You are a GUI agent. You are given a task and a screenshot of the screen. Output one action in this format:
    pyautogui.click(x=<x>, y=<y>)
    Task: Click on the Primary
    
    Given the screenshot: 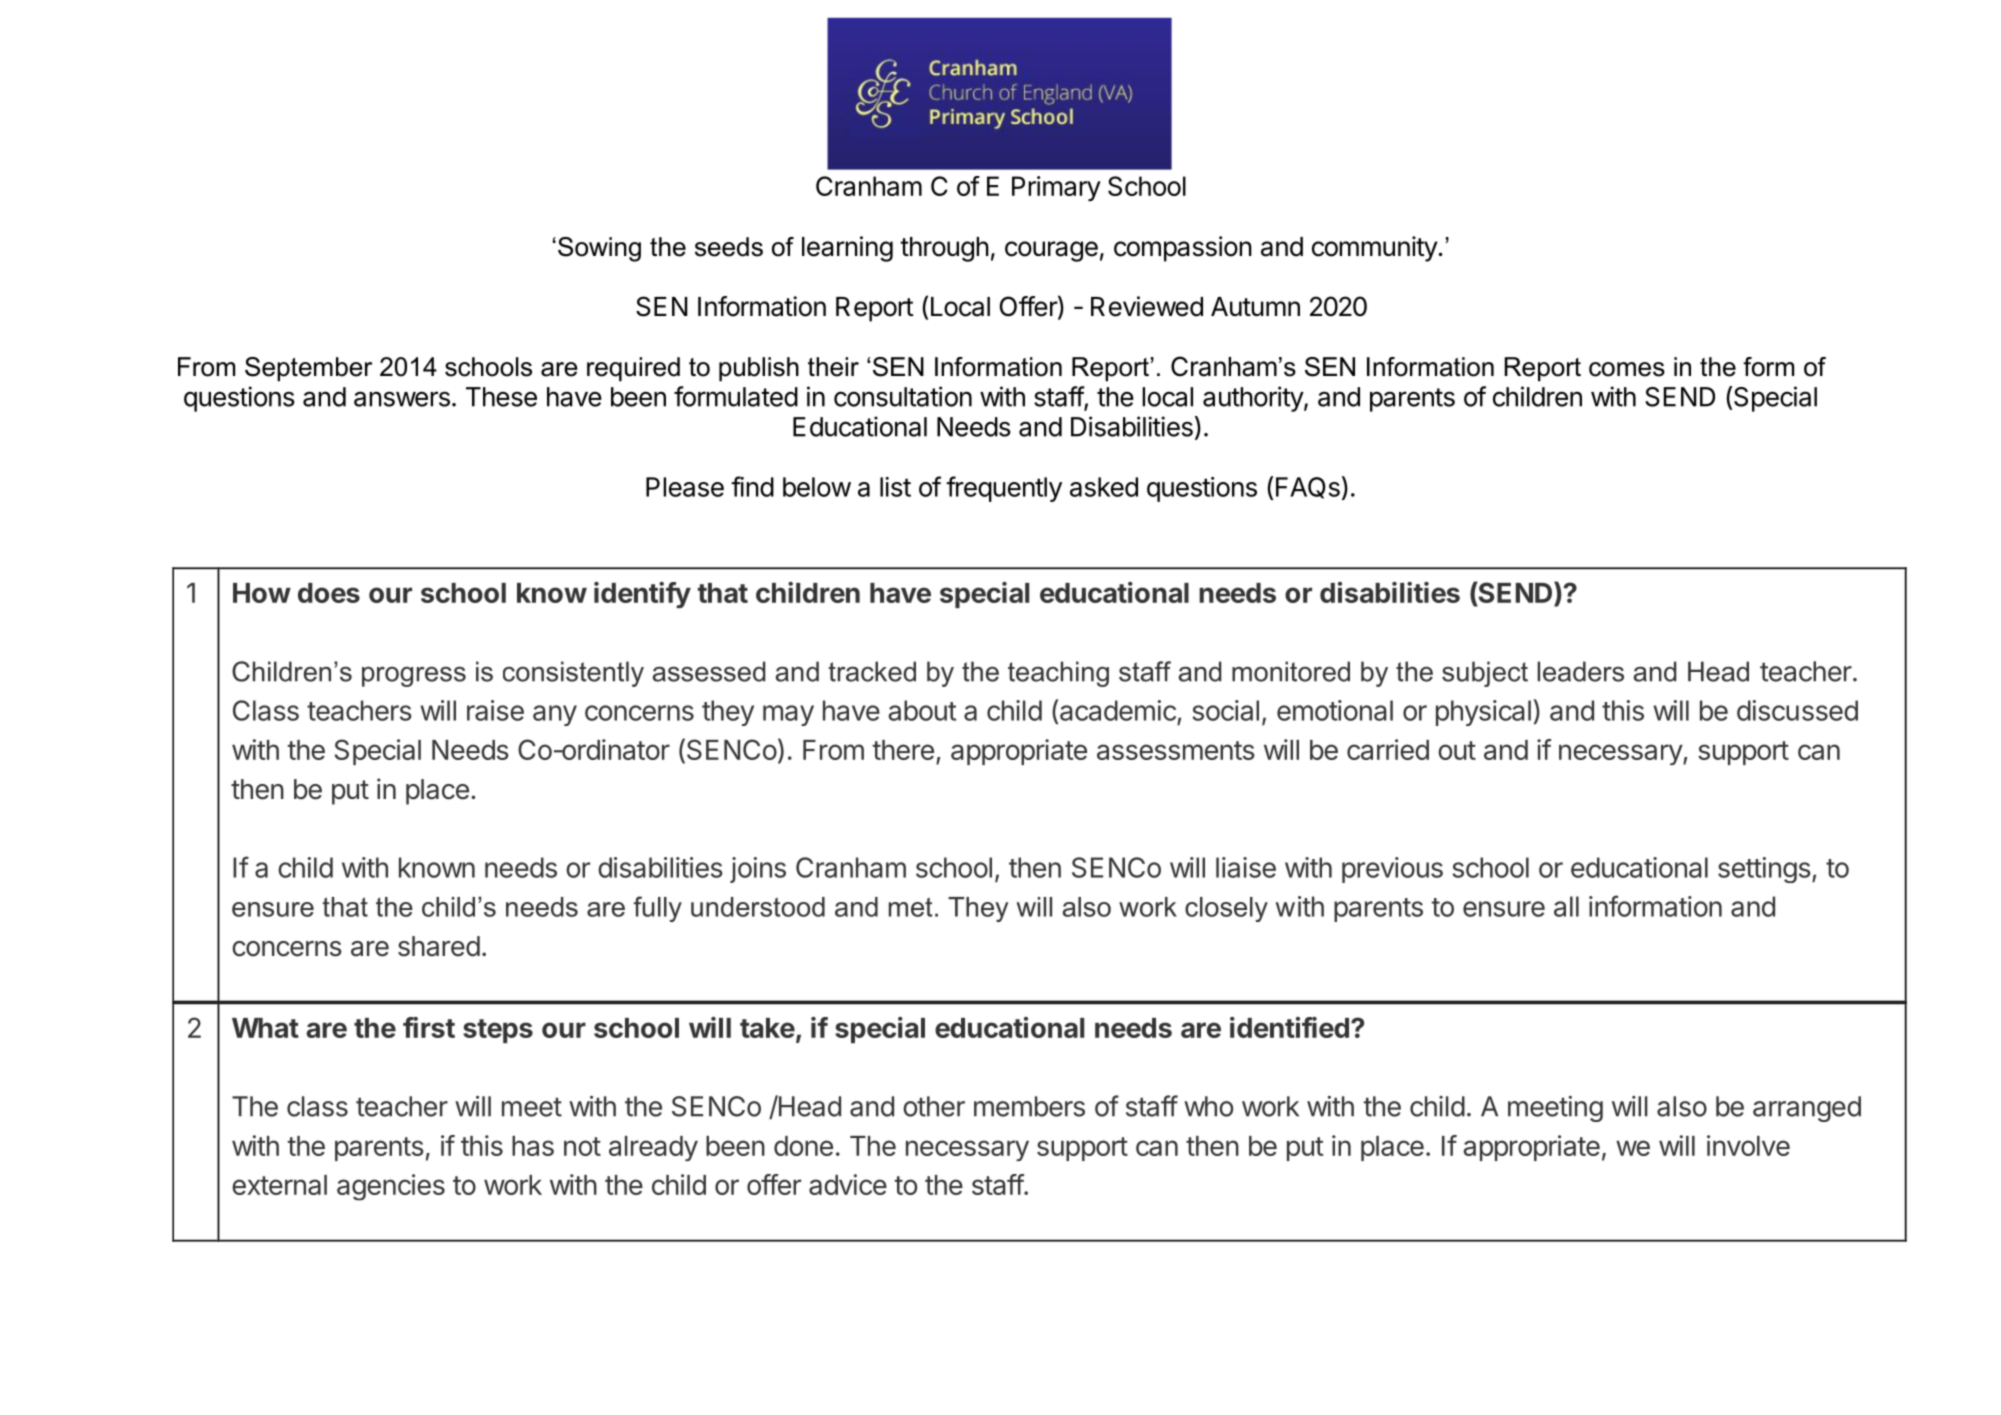 What is the action you would take?
    pyautogui.click(x=1056, y=188)
